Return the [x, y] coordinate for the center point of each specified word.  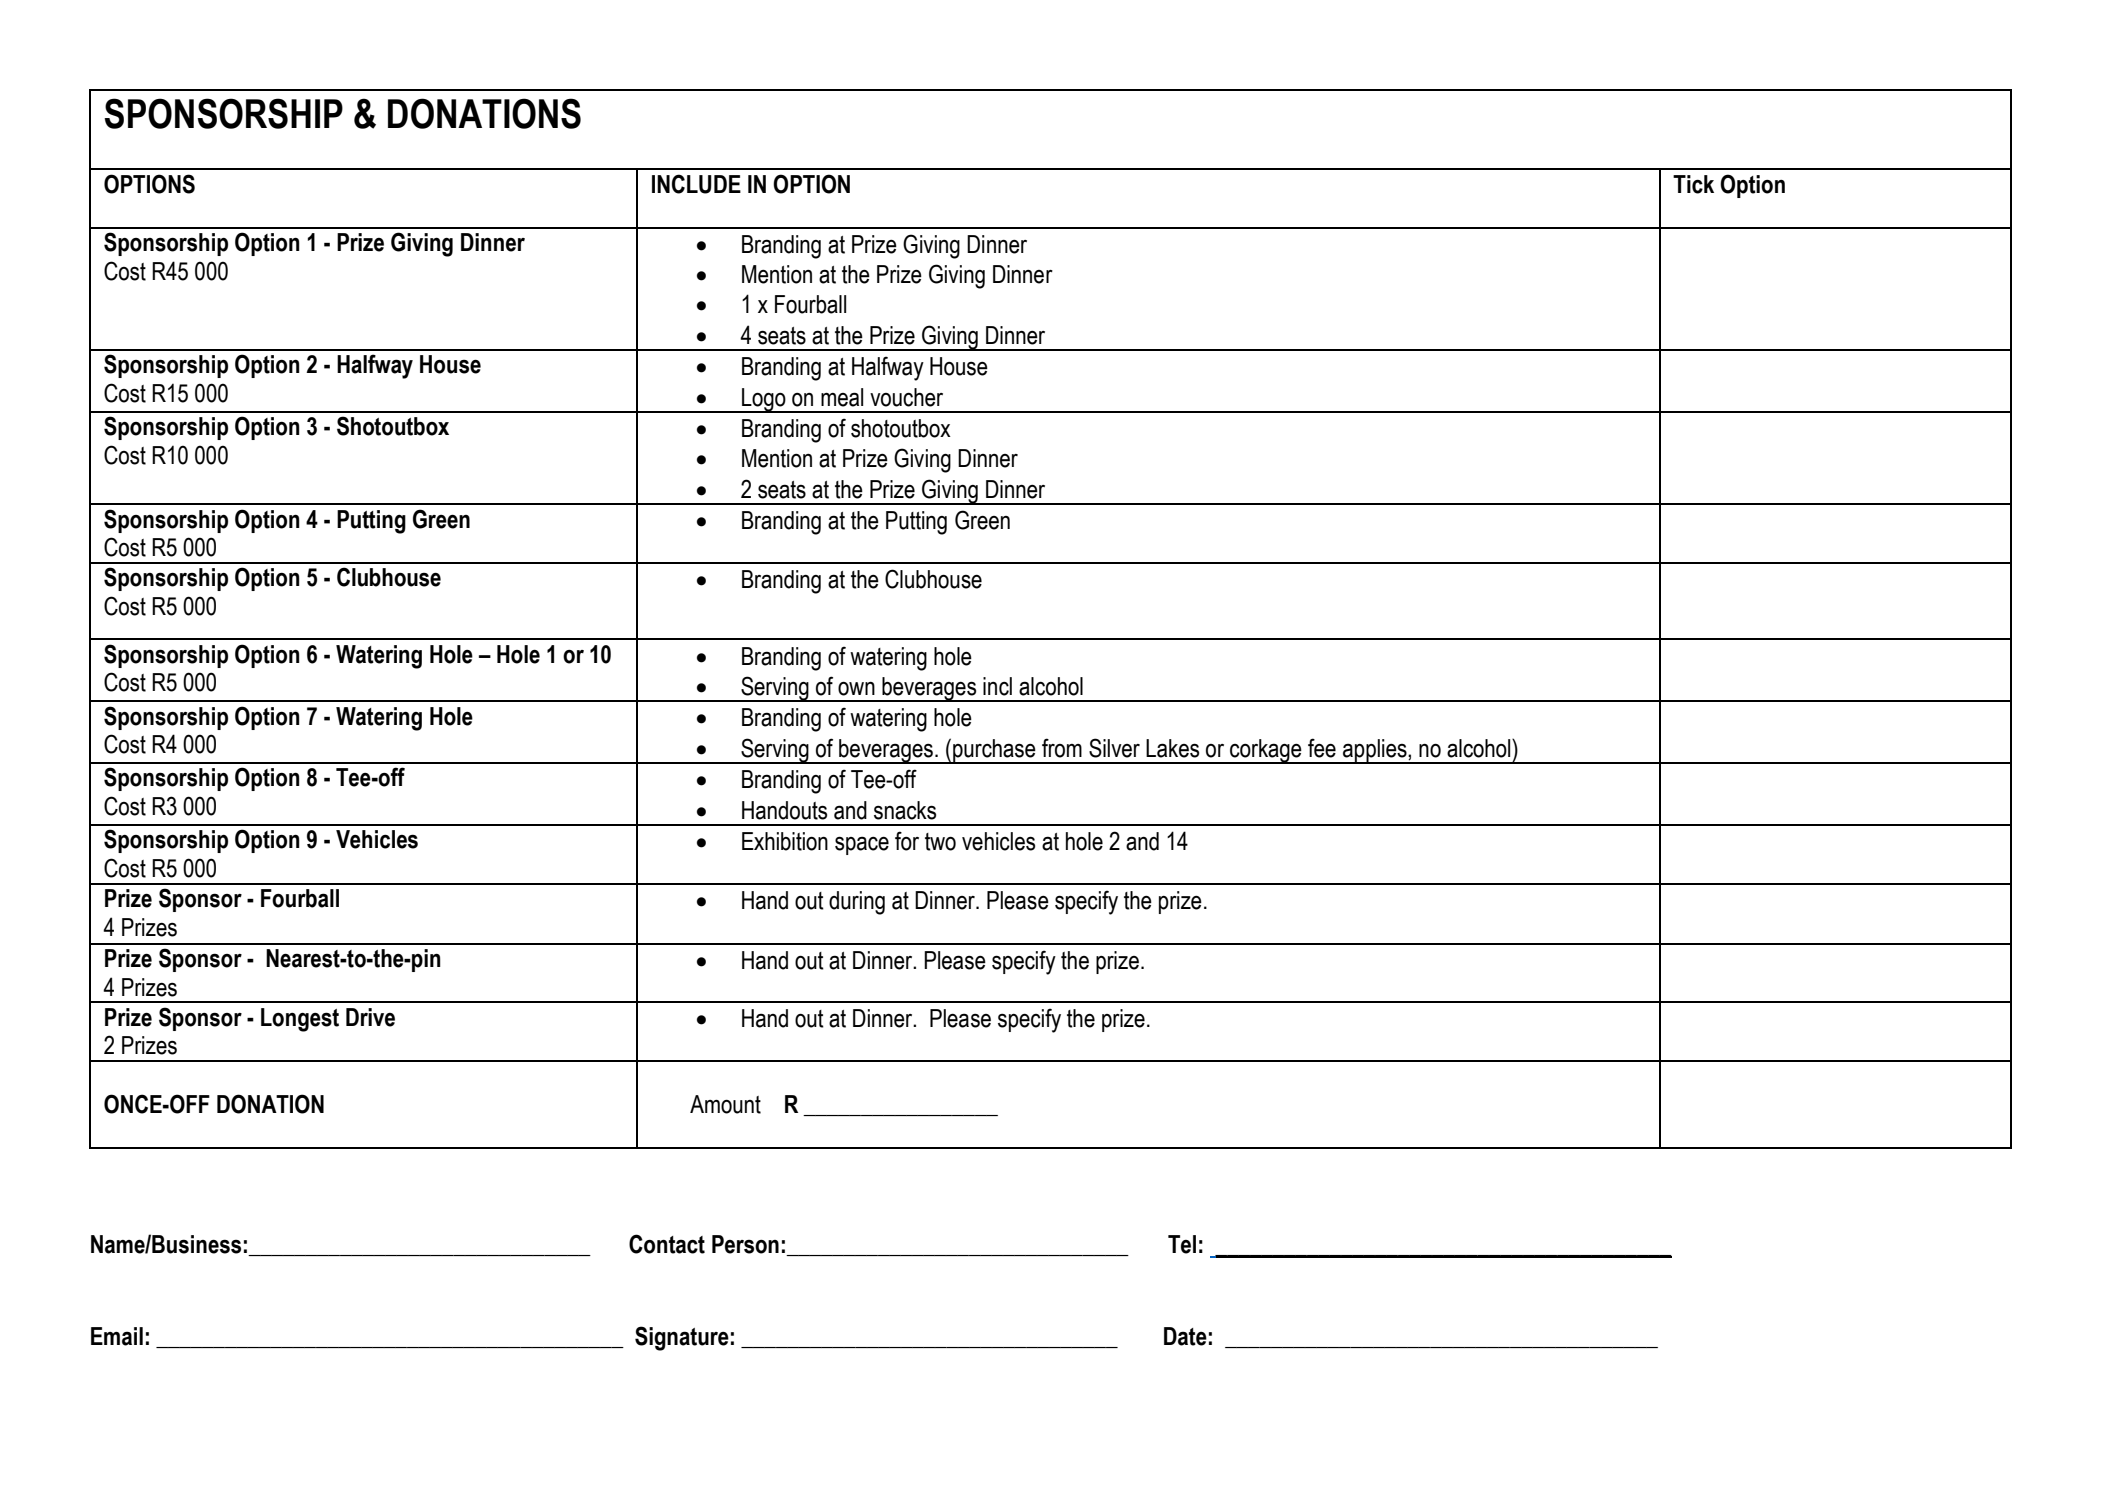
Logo [764, 400]
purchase [994, 751]
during [857, 903]
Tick [1693, 184]
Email [117, 1336]
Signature [682, 1338]
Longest [300, 1020]
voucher [906, 397]
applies [1375, 751]
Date [1185, 1336]
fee [1322, 748]
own [856, 689]
